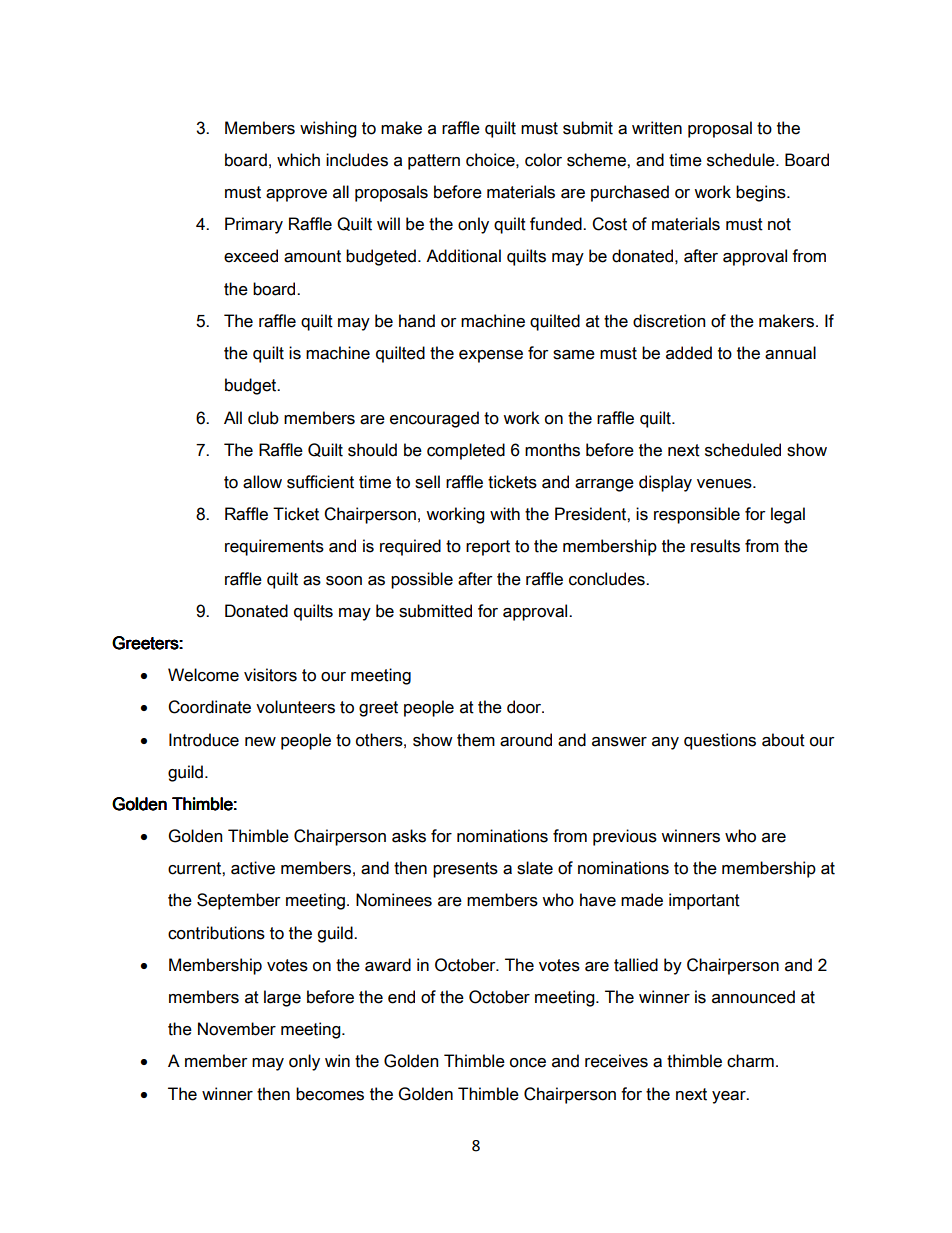  I want to click on once, so click(528, 1063).
